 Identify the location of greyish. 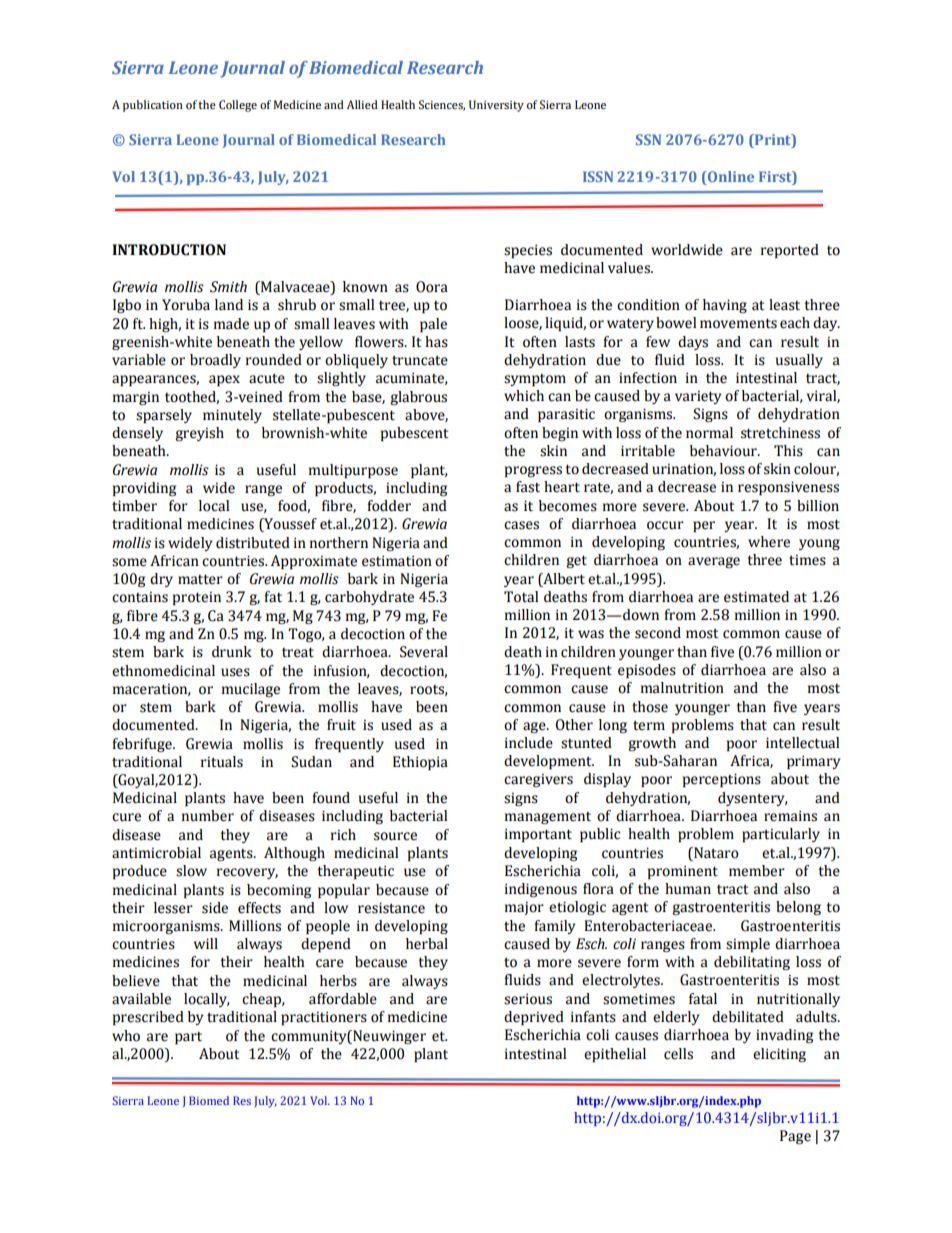
(199, 434).
